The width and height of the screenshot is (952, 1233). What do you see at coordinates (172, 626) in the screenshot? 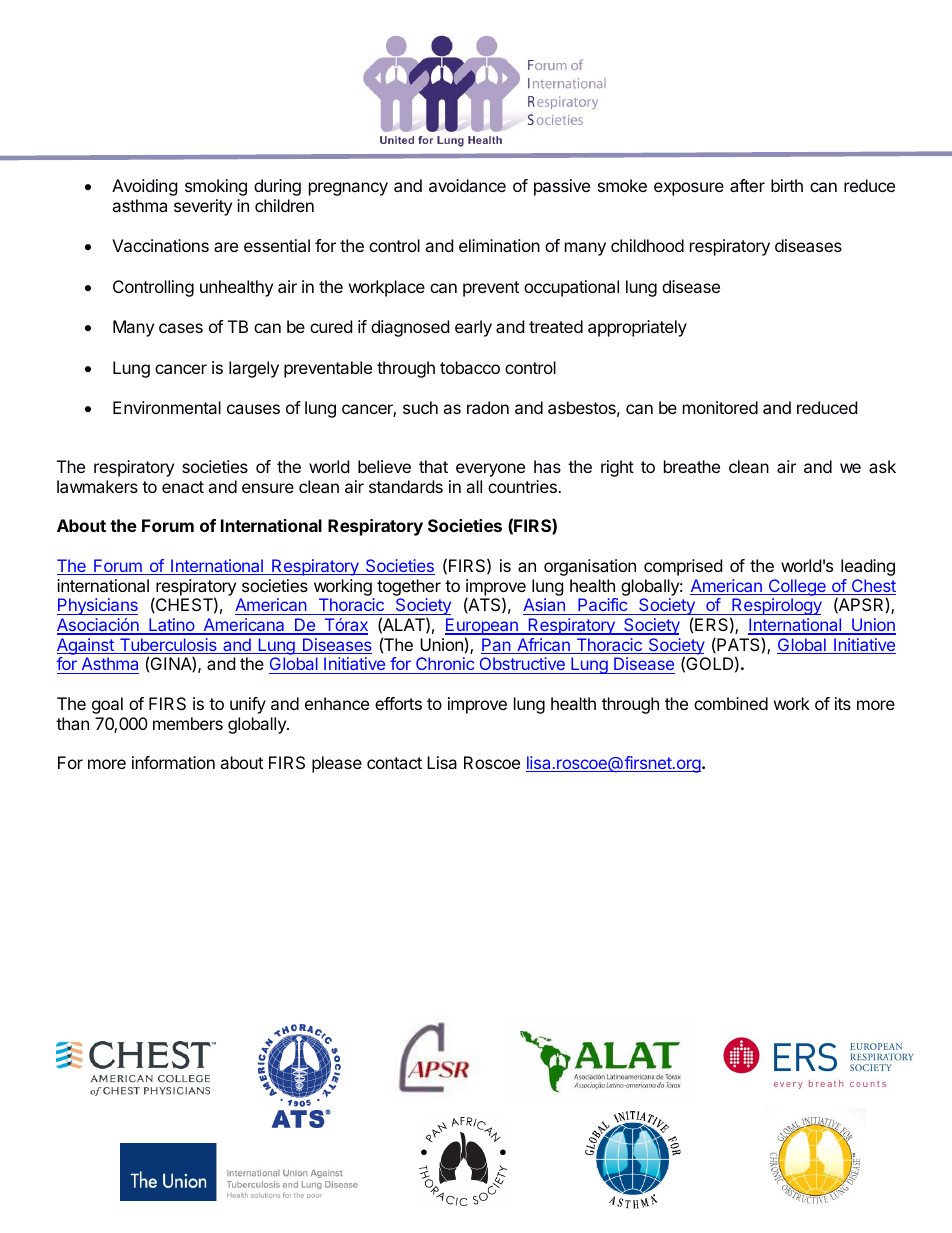
I see `Latino` at bounding box center [172, 626].
